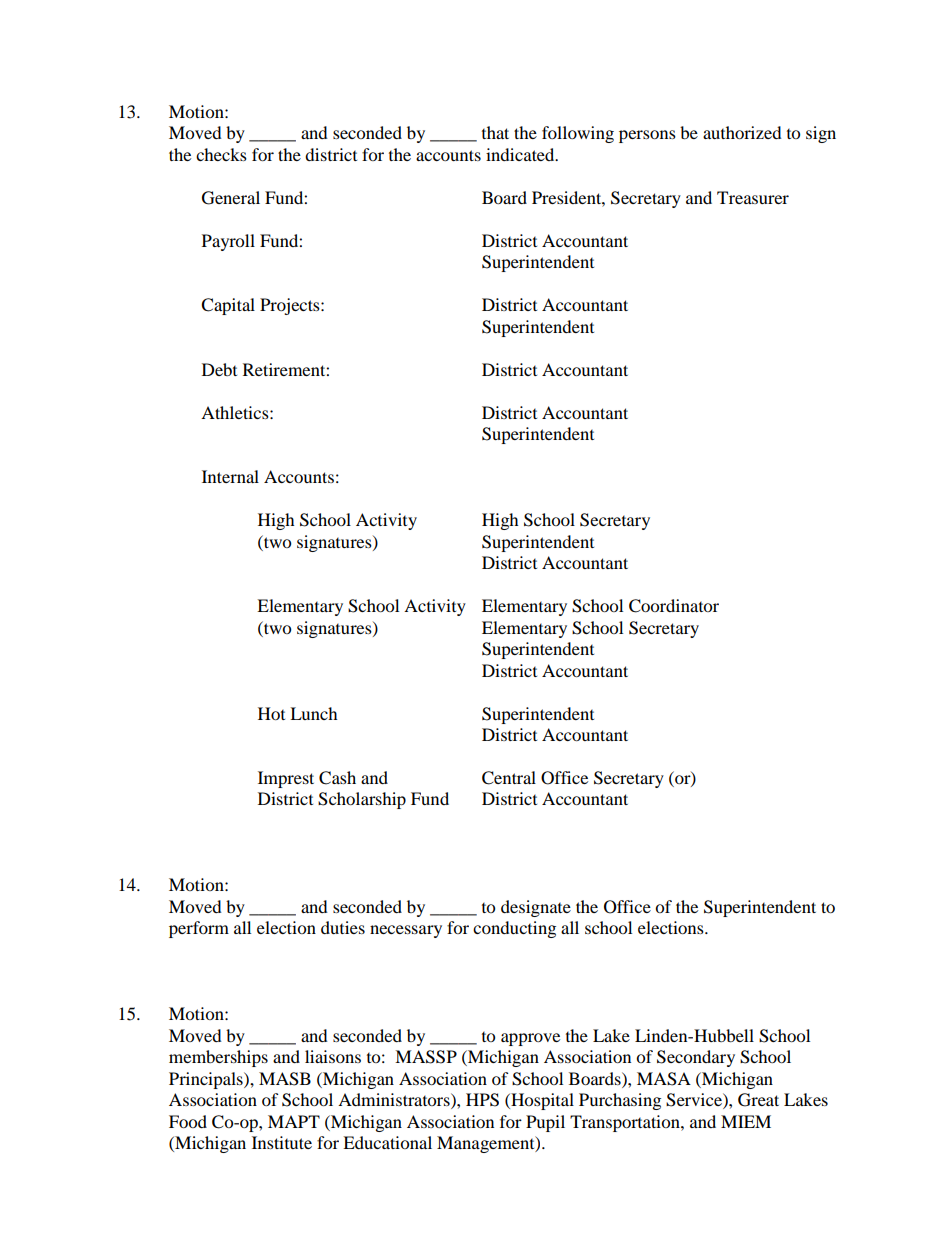 This screenshot has width=952, height=1233. What do you see at coordinates (753, 197) in the screenshot?
I see `Treasurer` at bounding box center [753, 197].
